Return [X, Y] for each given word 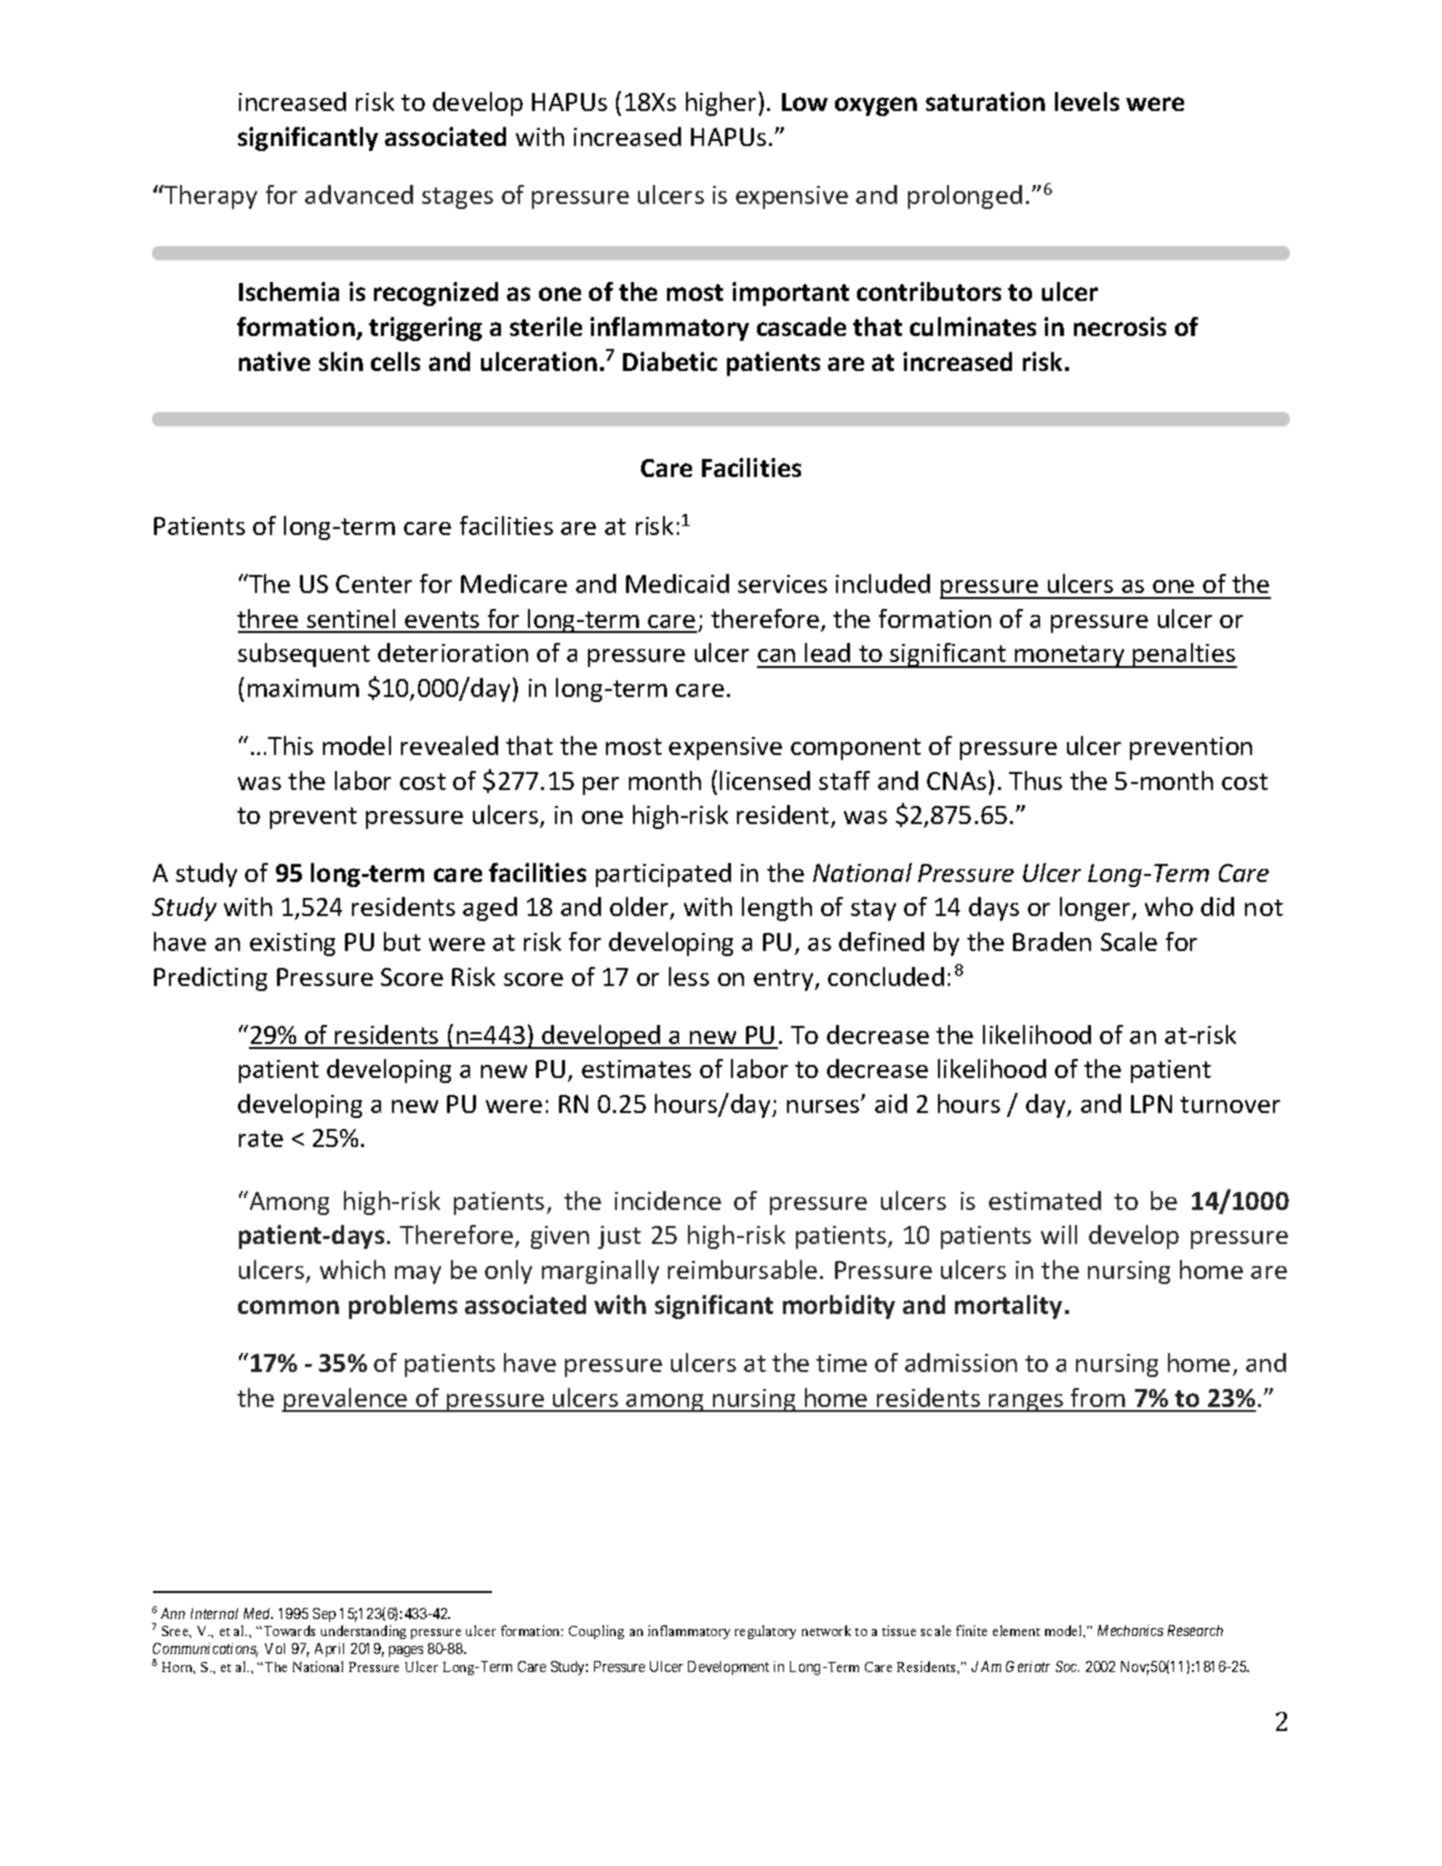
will [1059, 1234]
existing [292, 944]
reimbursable [742, 1269]
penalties [1184, 655]
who [1169, 906]
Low [805, 102]
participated [663, 875]
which [352, 1269]
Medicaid [677, 583]
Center [374, 584]
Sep [324, 1615]
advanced [359, 194]
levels [1087, 101]
